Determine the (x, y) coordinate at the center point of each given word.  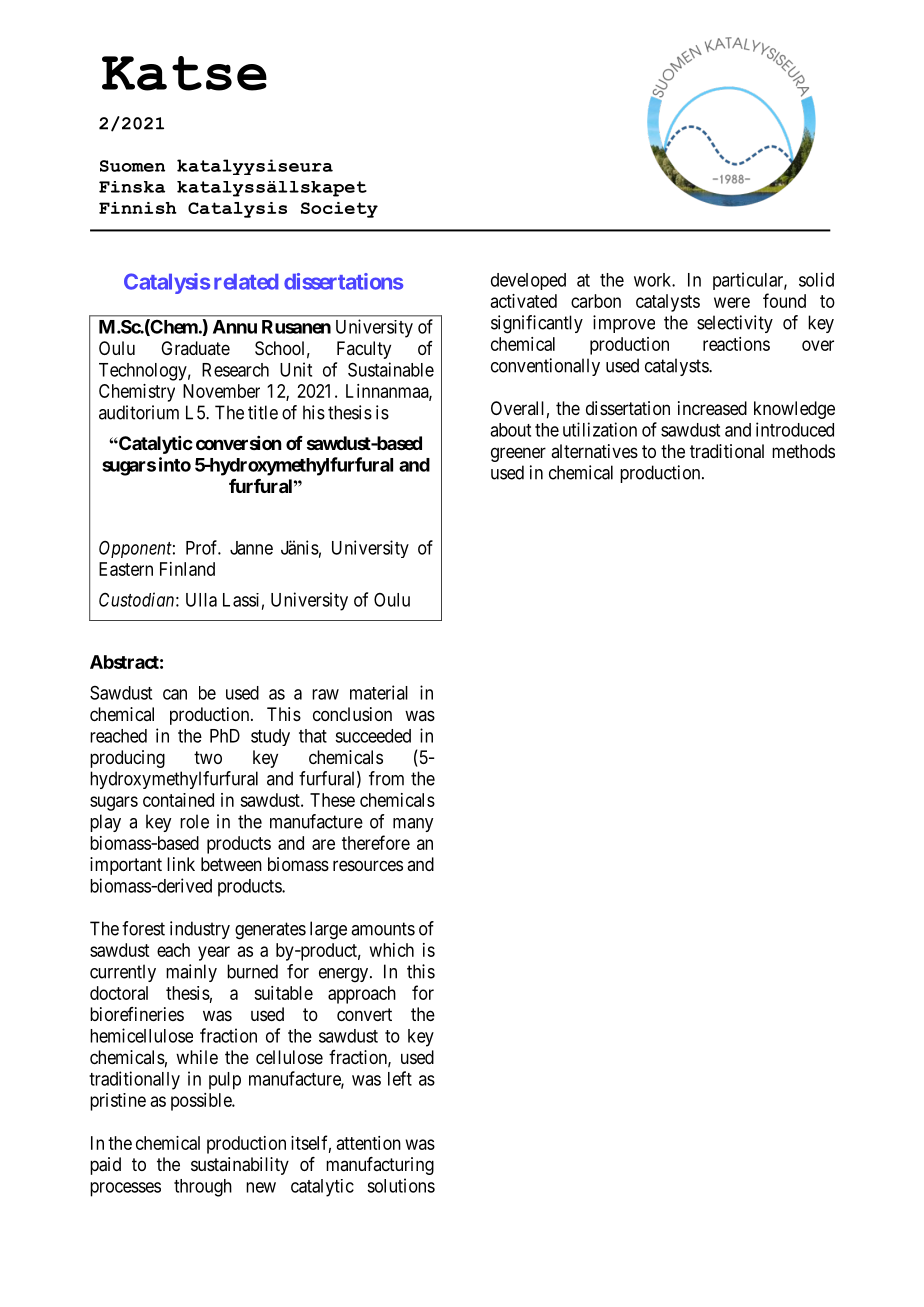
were (732, 302)
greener (518, 454)
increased (712, 408)
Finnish (138, 208)
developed (528, 281)
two (208, 757)
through (203, 1188)
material (379, 692)
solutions (401, 1185)
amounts (383, 929)
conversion (238, 443)
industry (200, 930)
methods (803, 451)
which (392, 950)
